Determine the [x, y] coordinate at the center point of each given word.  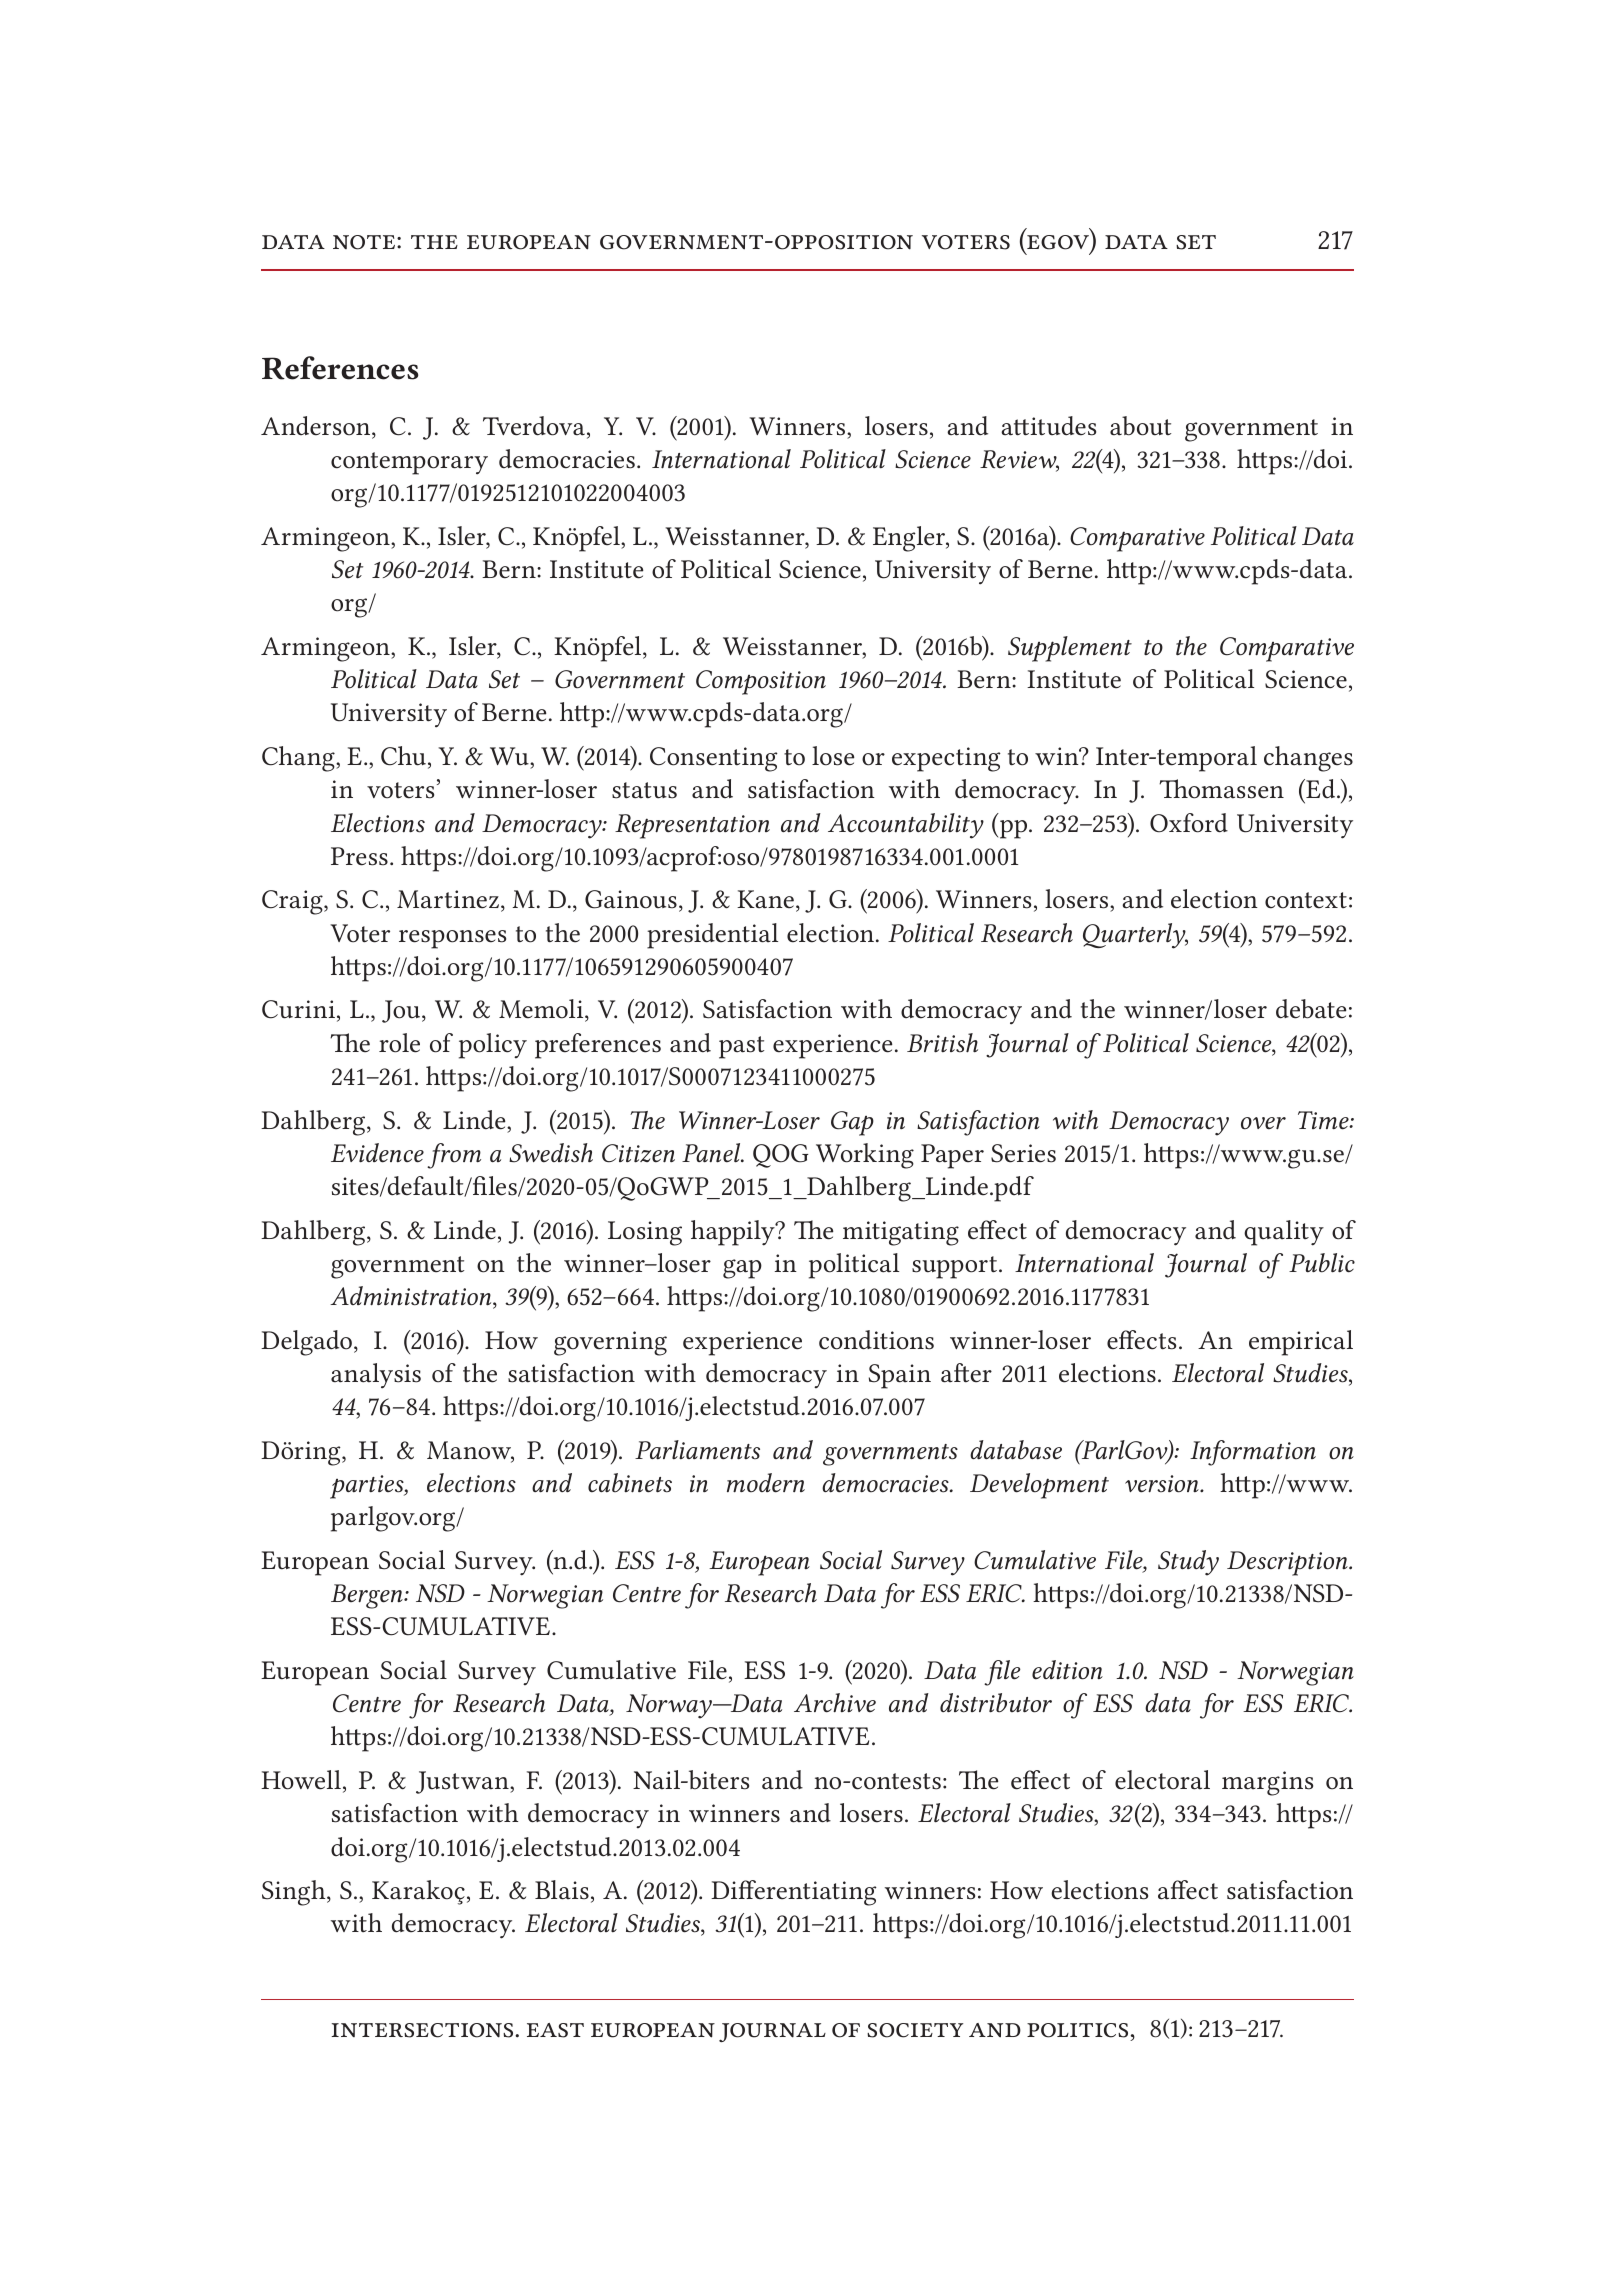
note [365, 242]
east [555, 2030]
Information [1253, 1453]
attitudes [1048, 426]
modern [766, 1483]
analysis [376, 1376]
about [1140, 426]
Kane [765, 899]
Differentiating [794, 1893]
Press [359, 856]
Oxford [1189, 823]
